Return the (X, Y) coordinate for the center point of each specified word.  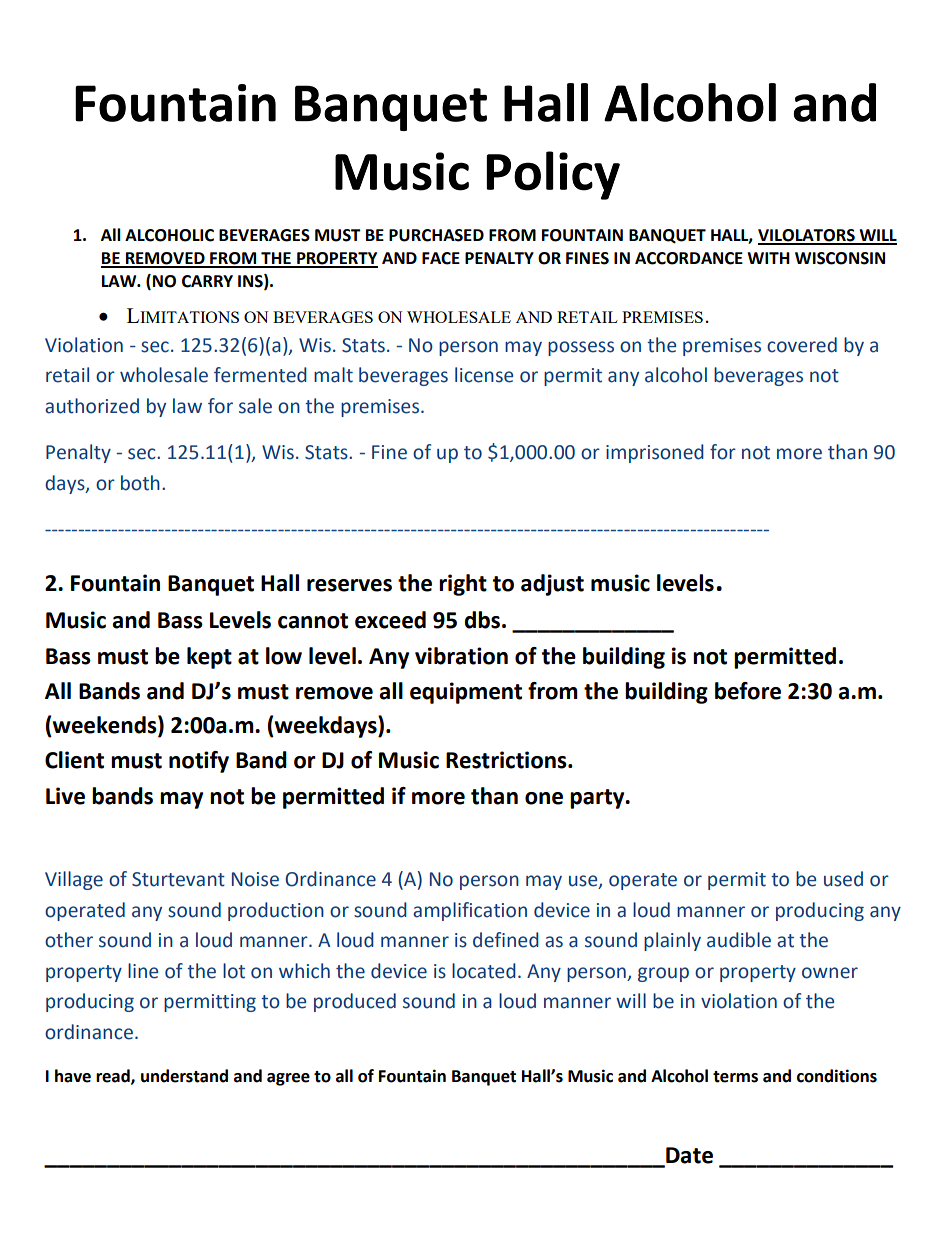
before (748, 691)
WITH (768, 258)
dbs (482, 620)
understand (184, 1076)
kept (209, 658)
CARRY (207, 281)
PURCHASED (436, 235)
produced (355, 1002)
